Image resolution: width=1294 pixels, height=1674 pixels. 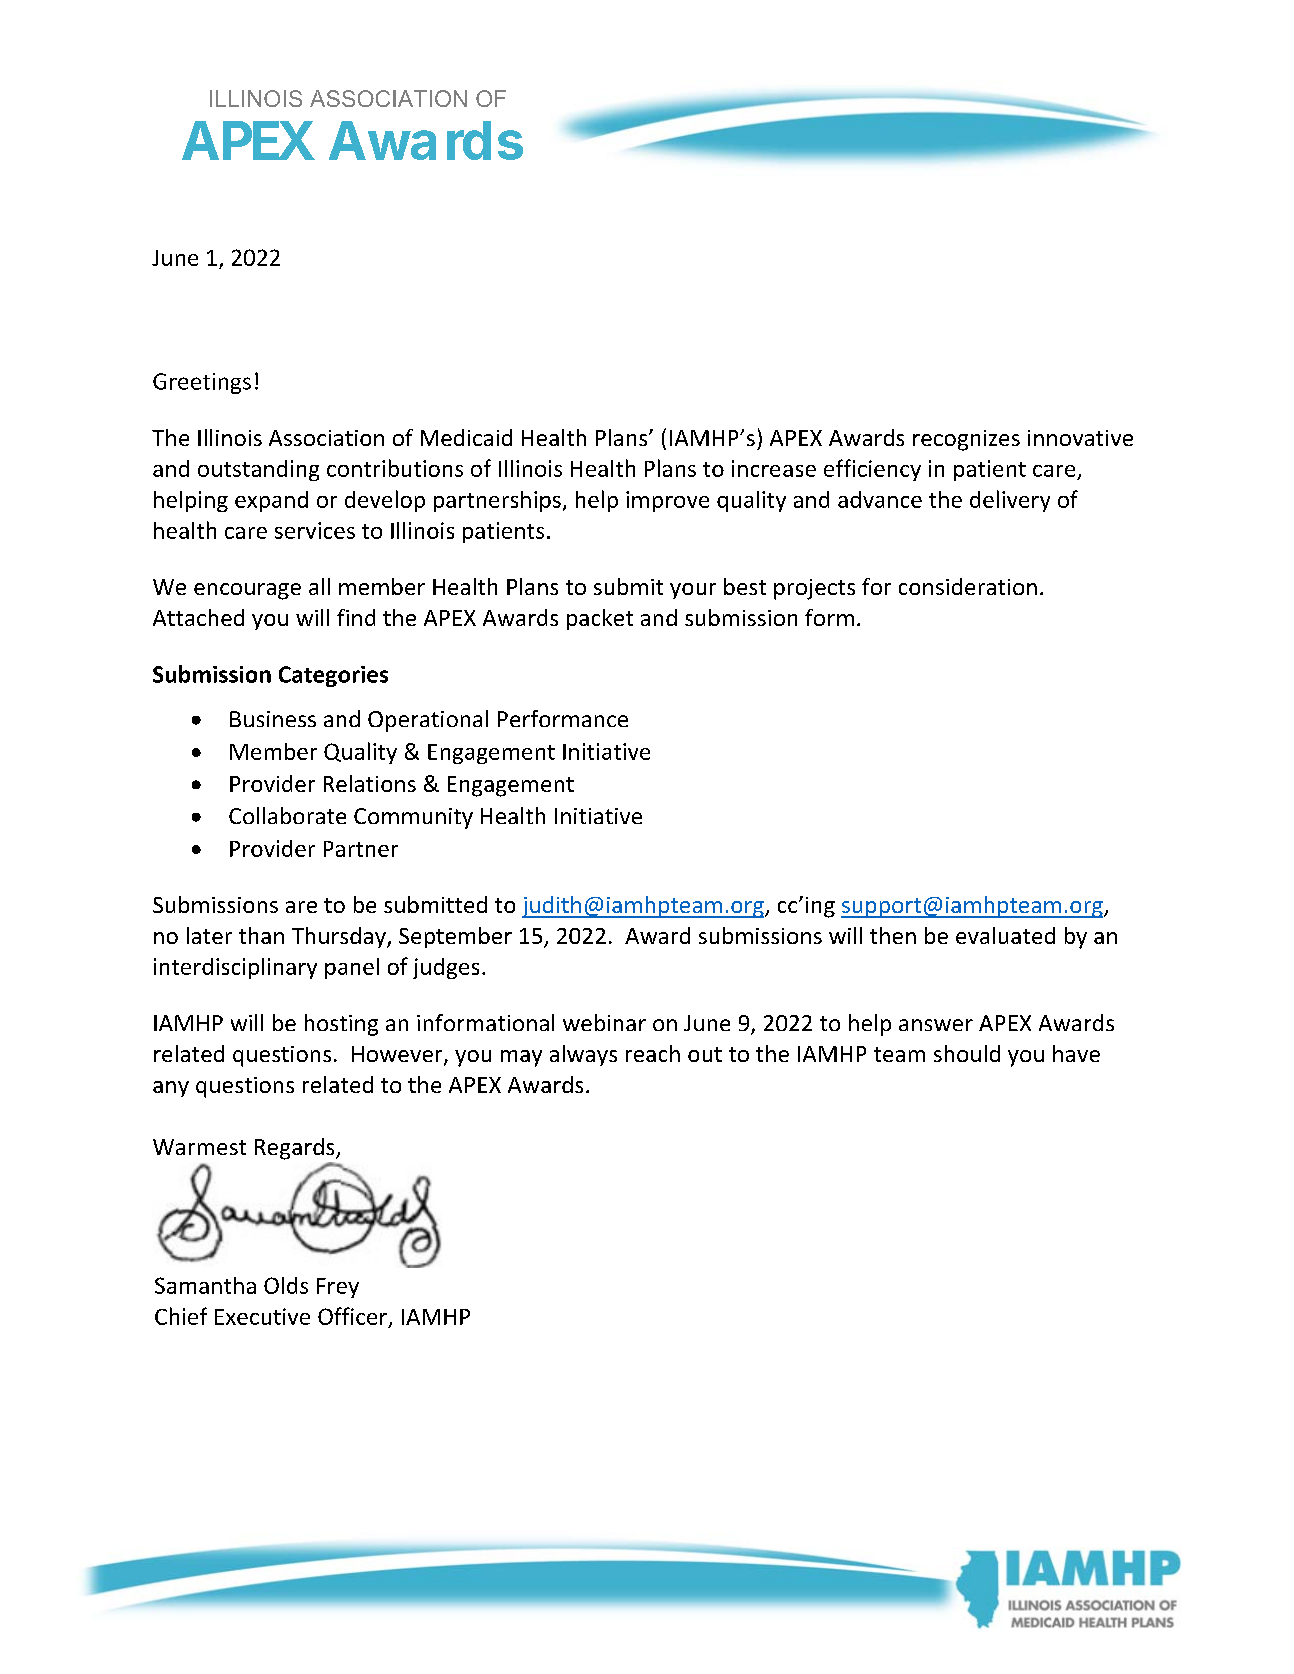 What do you see at coordinates (286, 1285) in the image?
I see `Olds` at bounding box center [286, 1285].
